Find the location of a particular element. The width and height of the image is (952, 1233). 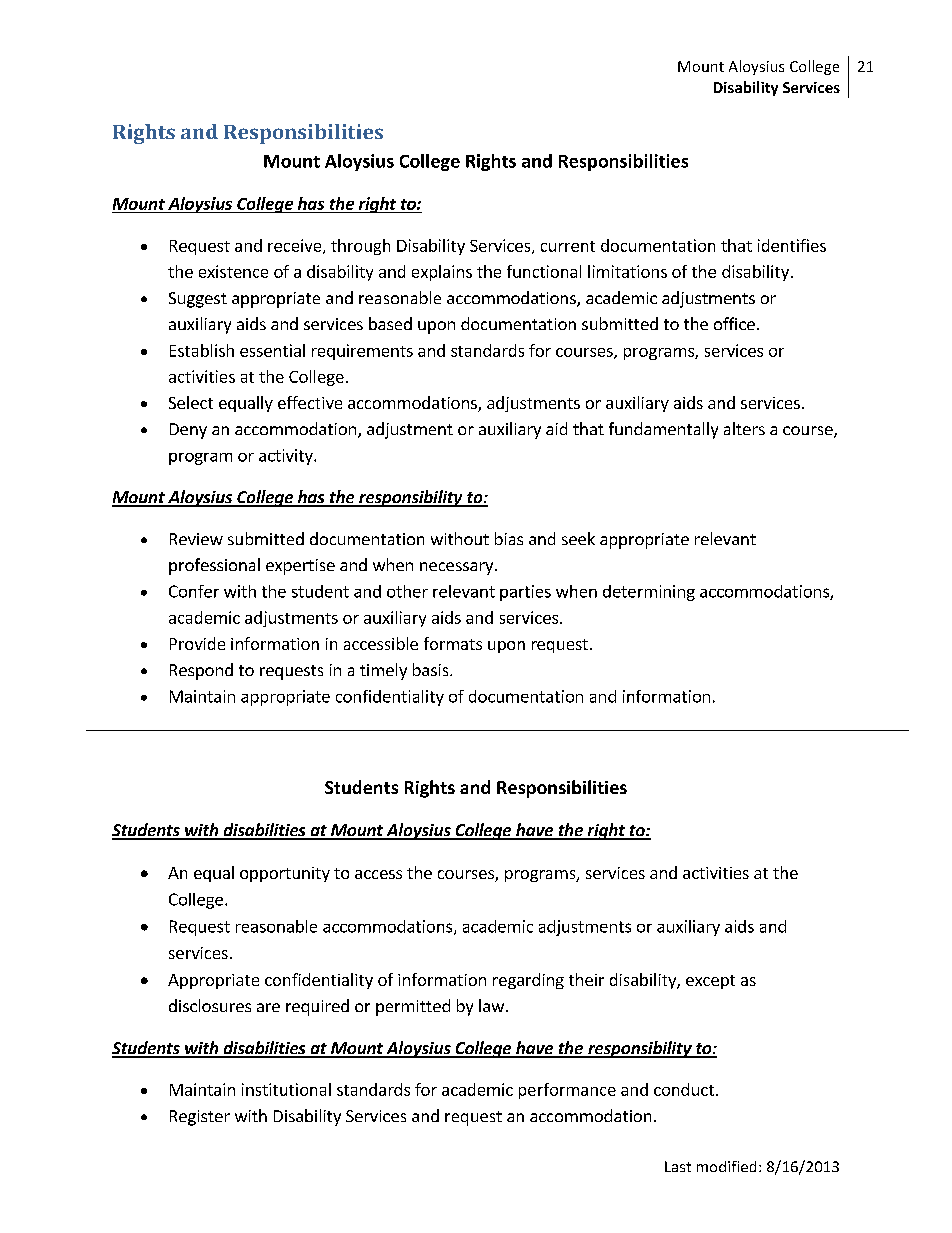

except is located at coordinates (710, 982).
